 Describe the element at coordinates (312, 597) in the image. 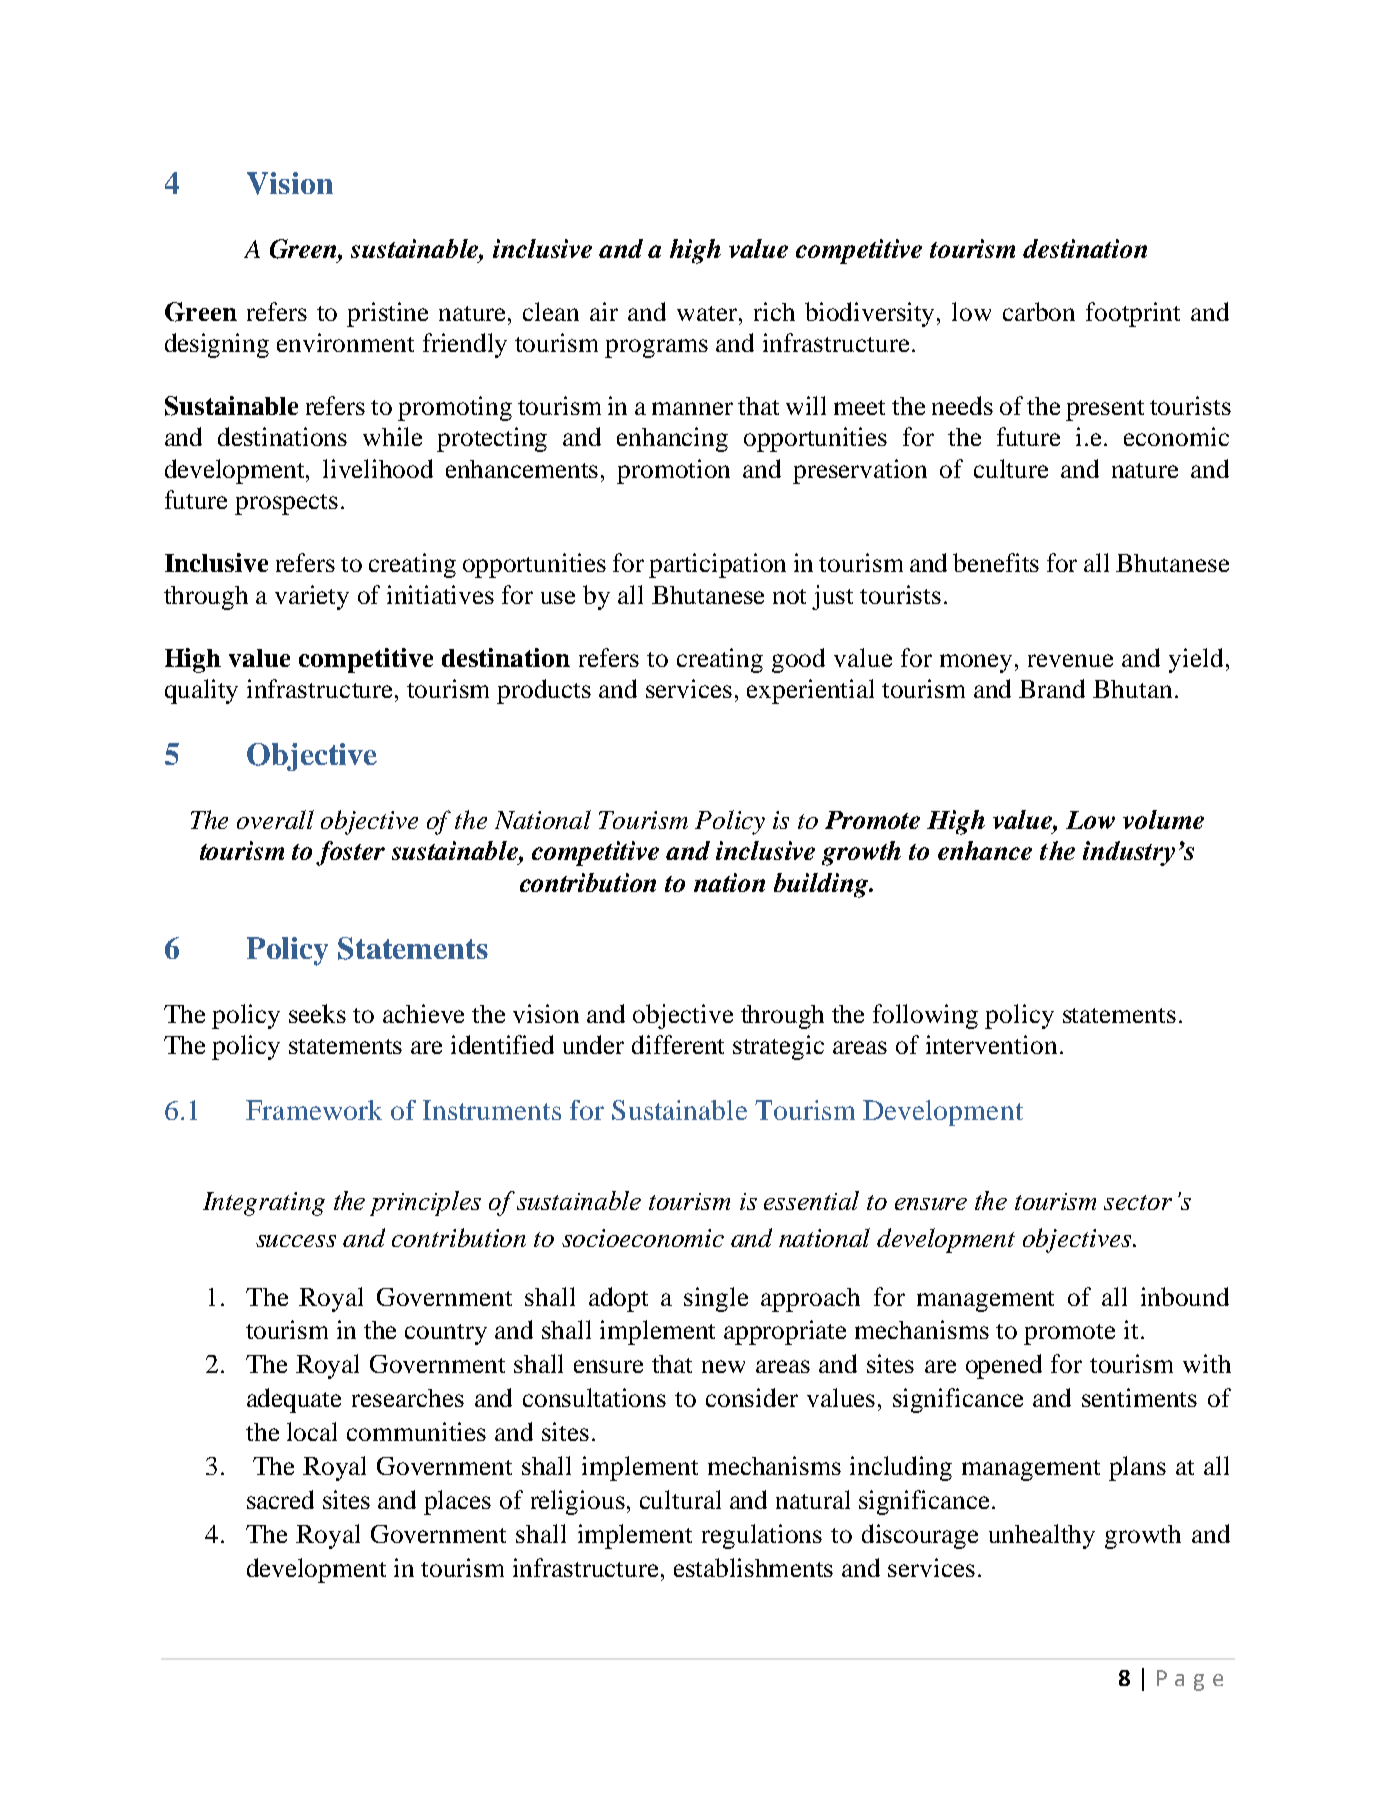

I see `variety` at that location.
